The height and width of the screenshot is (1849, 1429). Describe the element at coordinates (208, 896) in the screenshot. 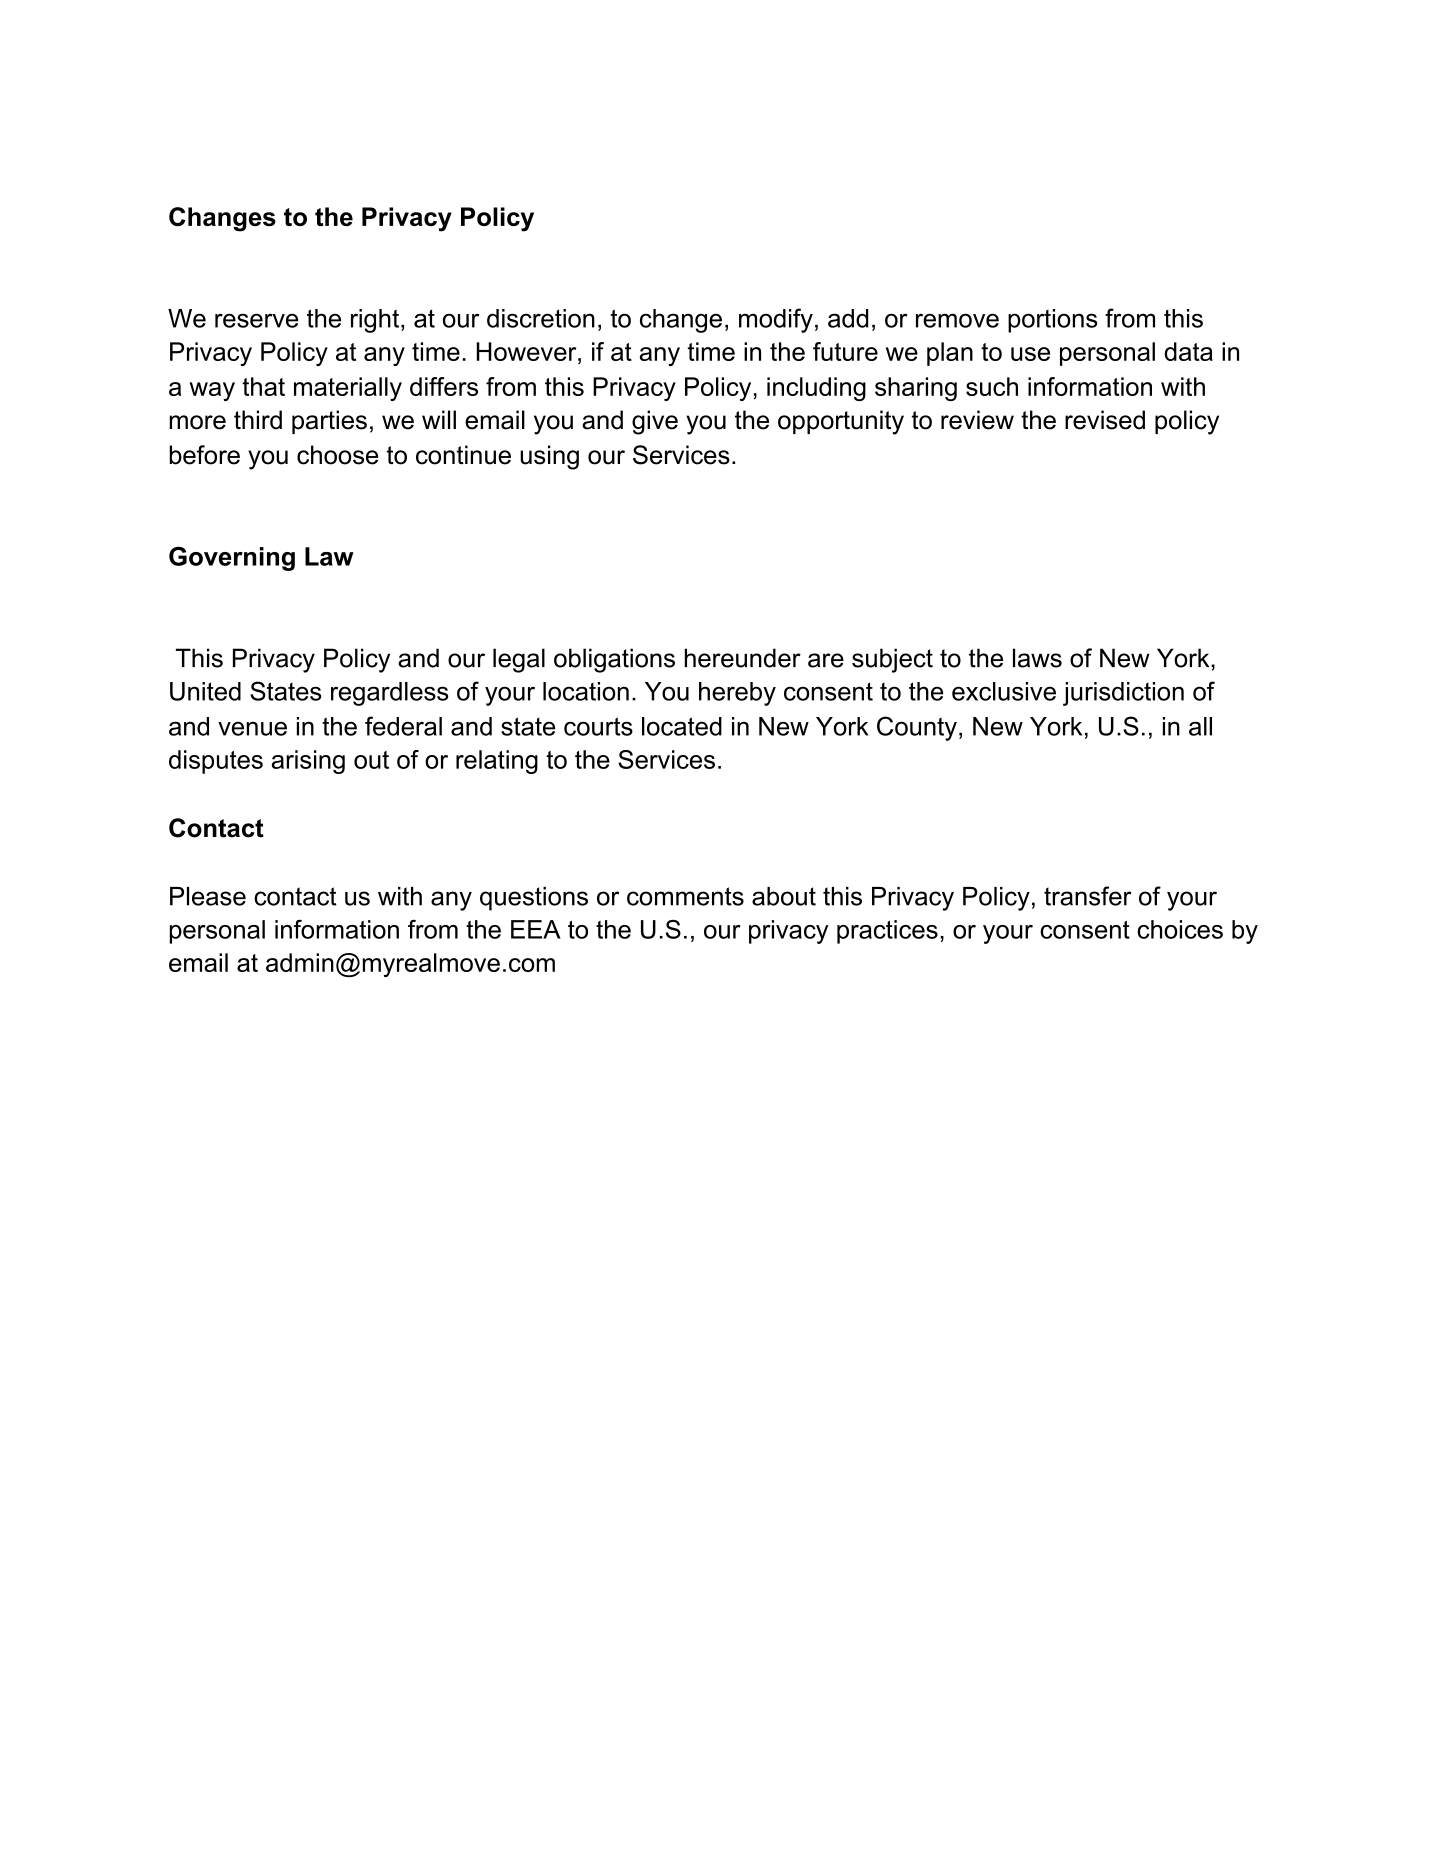

I see `Please` at that location.
